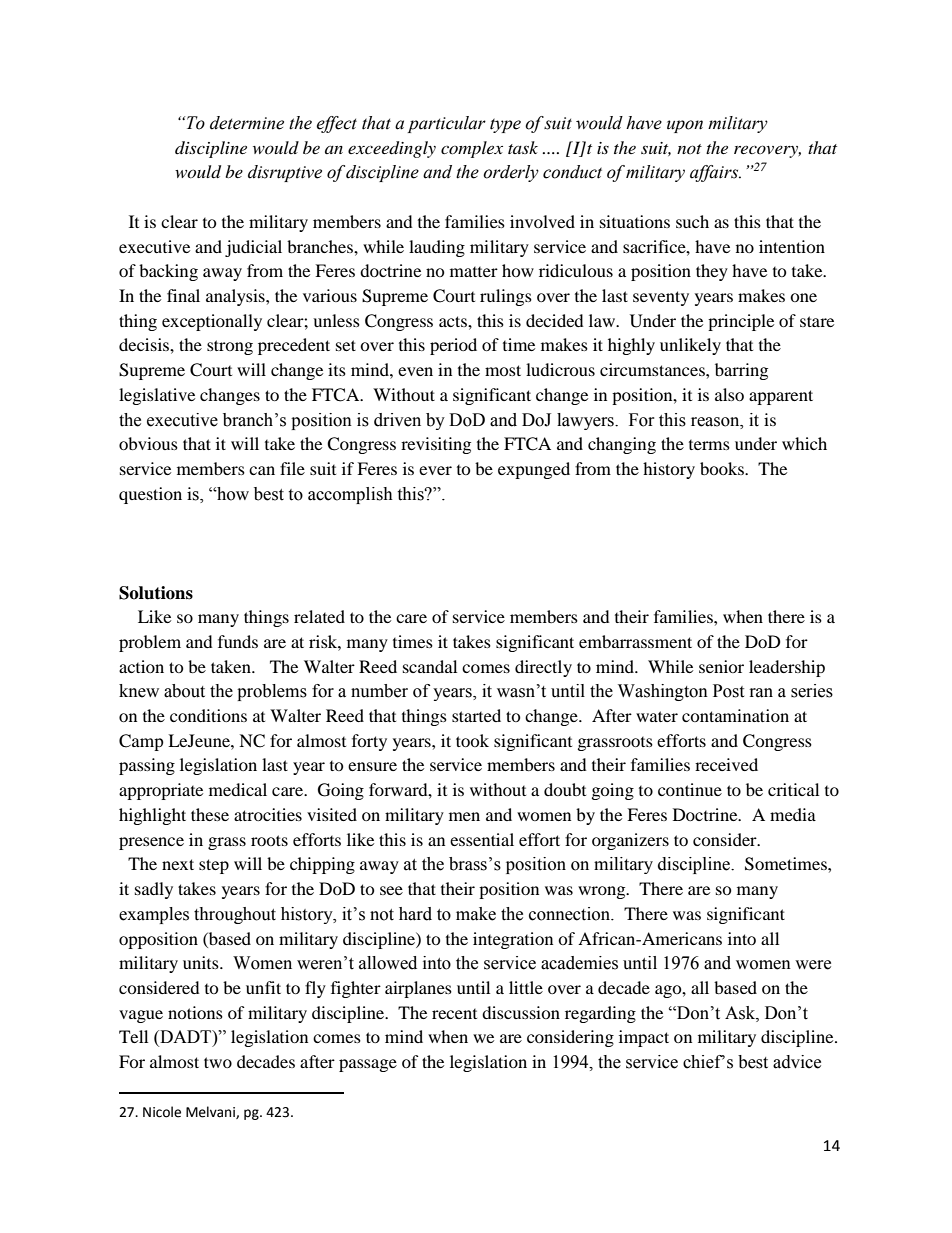 Image resolution: width=952 pixels, height=1233 pixels. What do you see at coordinates (247, 123) in the screenshot?
I see `determine` at bounding box center [247, 123].
